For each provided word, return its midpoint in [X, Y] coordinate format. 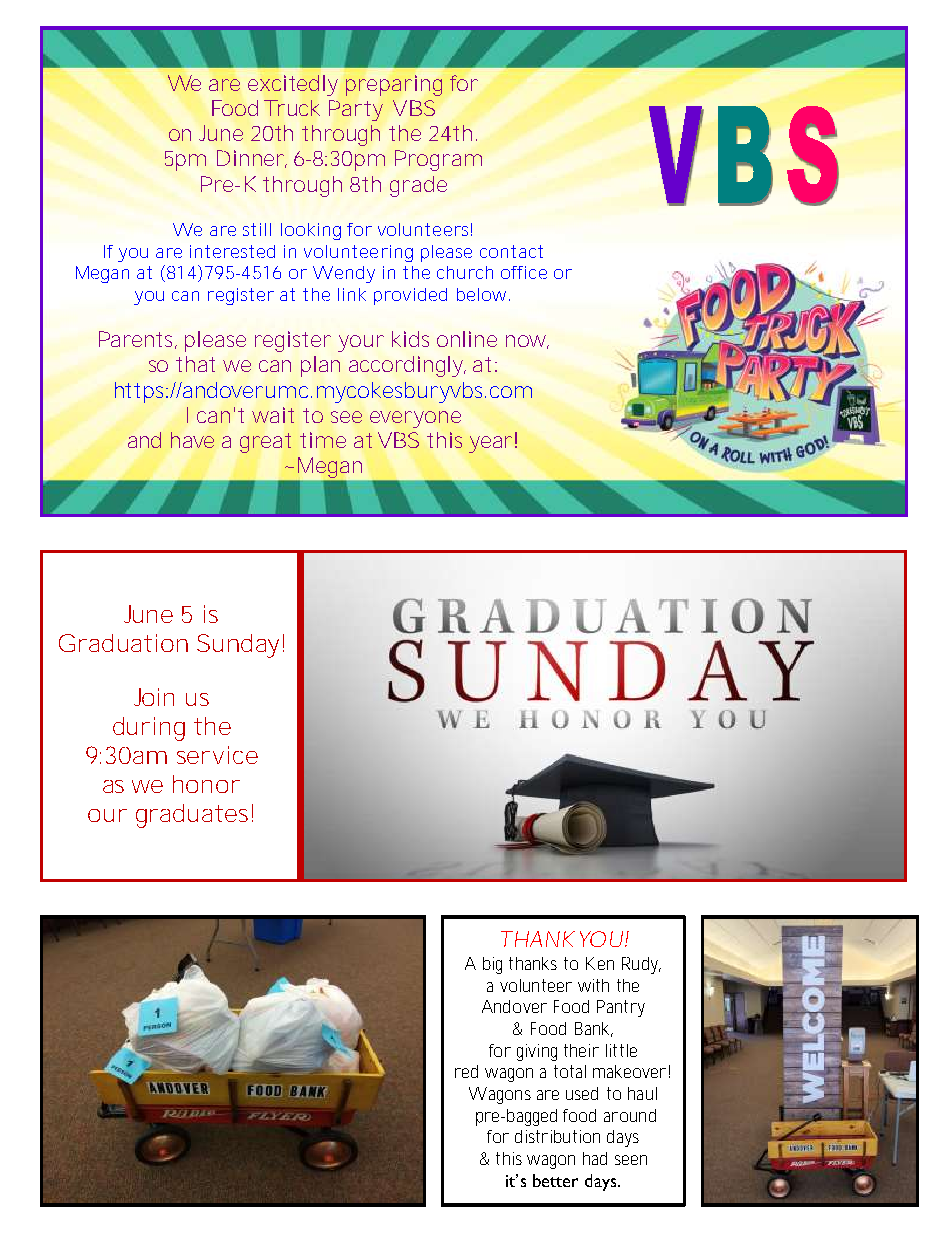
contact [511, 251]
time [323, 440]
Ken [600, 963]
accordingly [407, 366]
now [527, 342]
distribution [557, 1136]
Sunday [238, 646]
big [492, 965]
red [466, 1071]
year [490, 444]
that [195, 364]
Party [356, 110]
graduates [194, 816]
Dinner [252, 159]
